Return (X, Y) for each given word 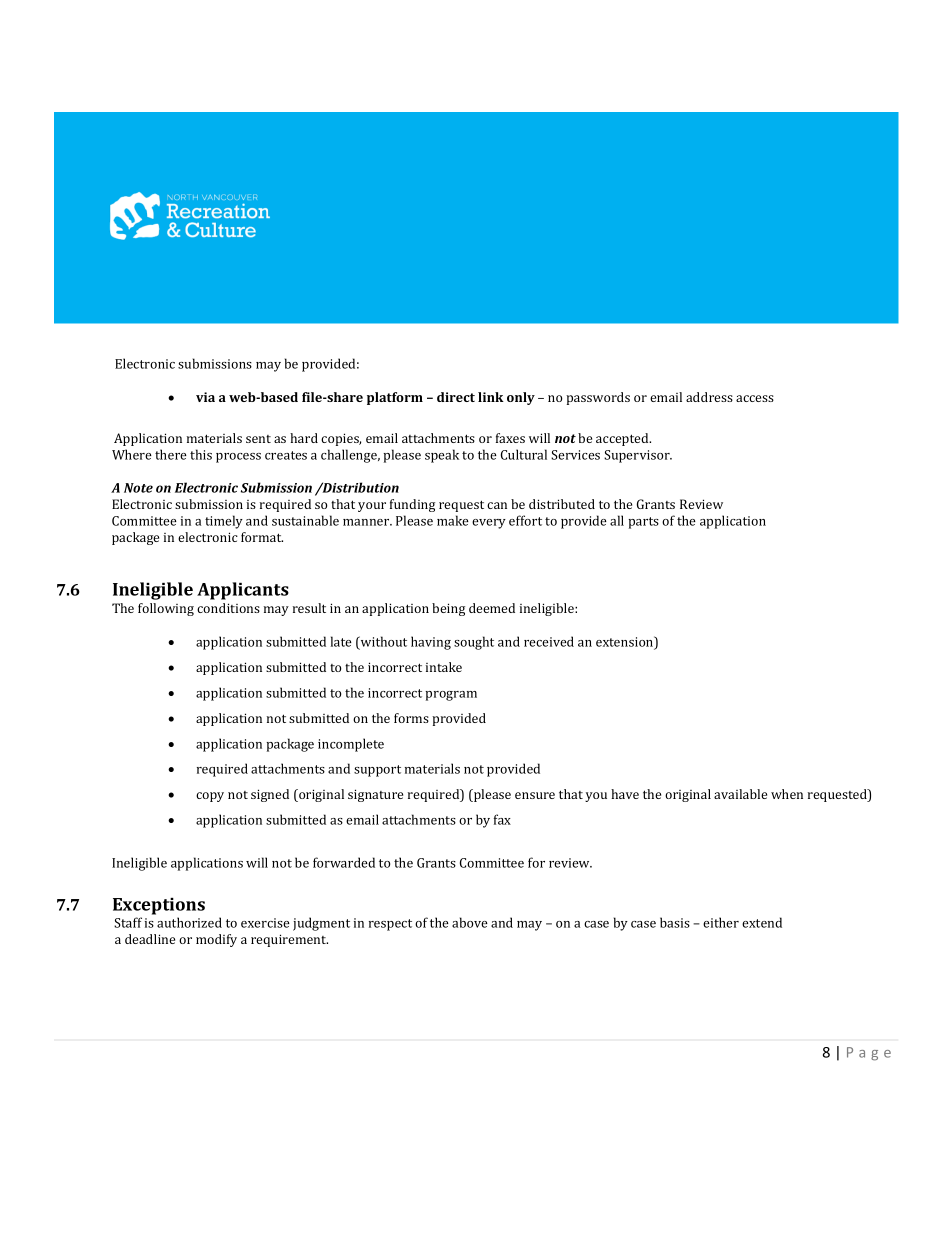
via (205, 397)
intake (444, 667)
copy (210, 797)
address (709, 397)
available (740, 794)
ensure (535, 795)
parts (643, 523)
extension (626, 642)
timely (224, 522)
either (721, 922)
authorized (189, 922)
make (453, 520)
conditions (228, 608)
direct (456, 397)
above (470, 922)
